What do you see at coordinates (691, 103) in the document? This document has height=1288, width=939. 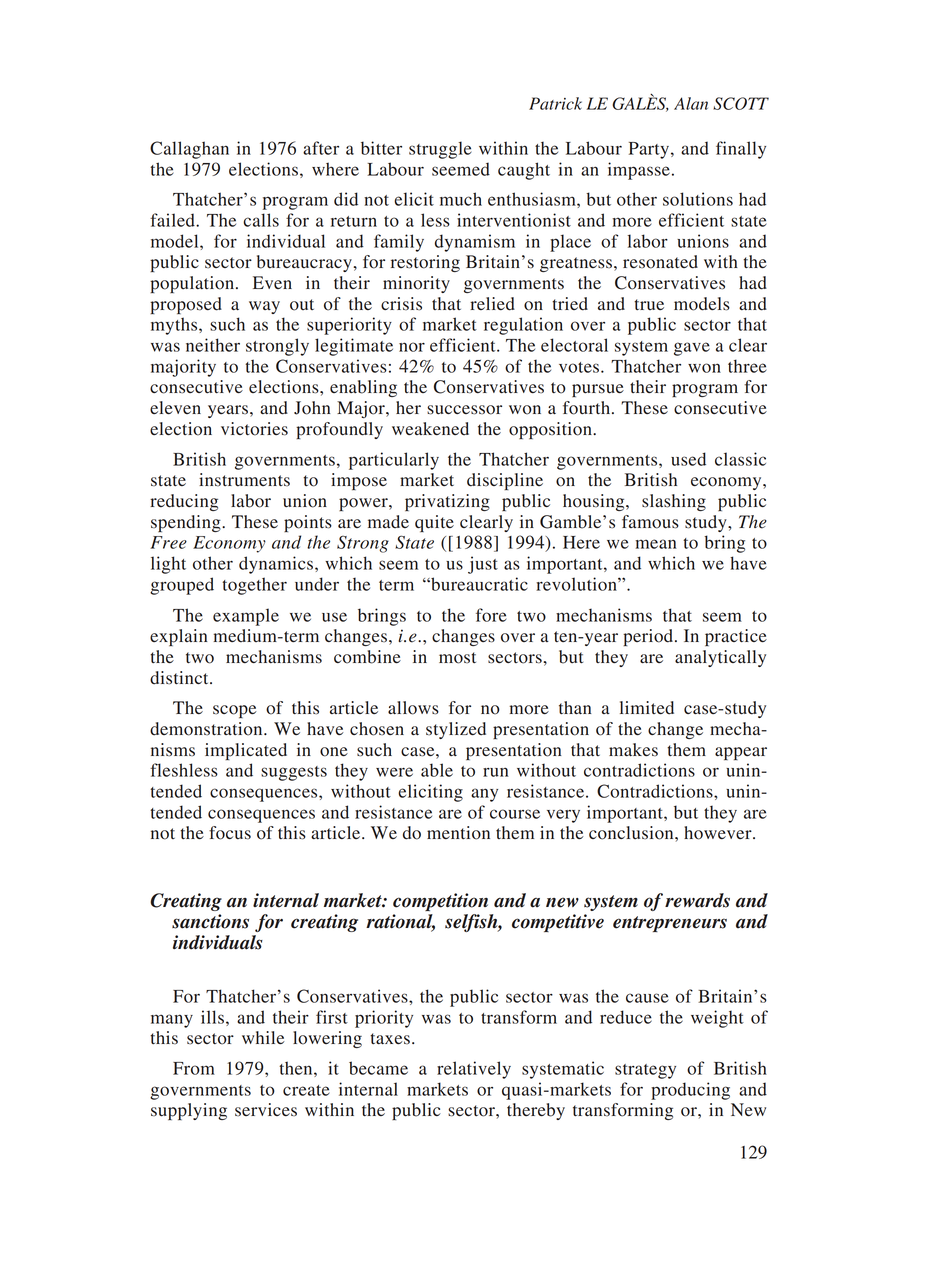 I see `Alan` at bounding box center [691, 103].
